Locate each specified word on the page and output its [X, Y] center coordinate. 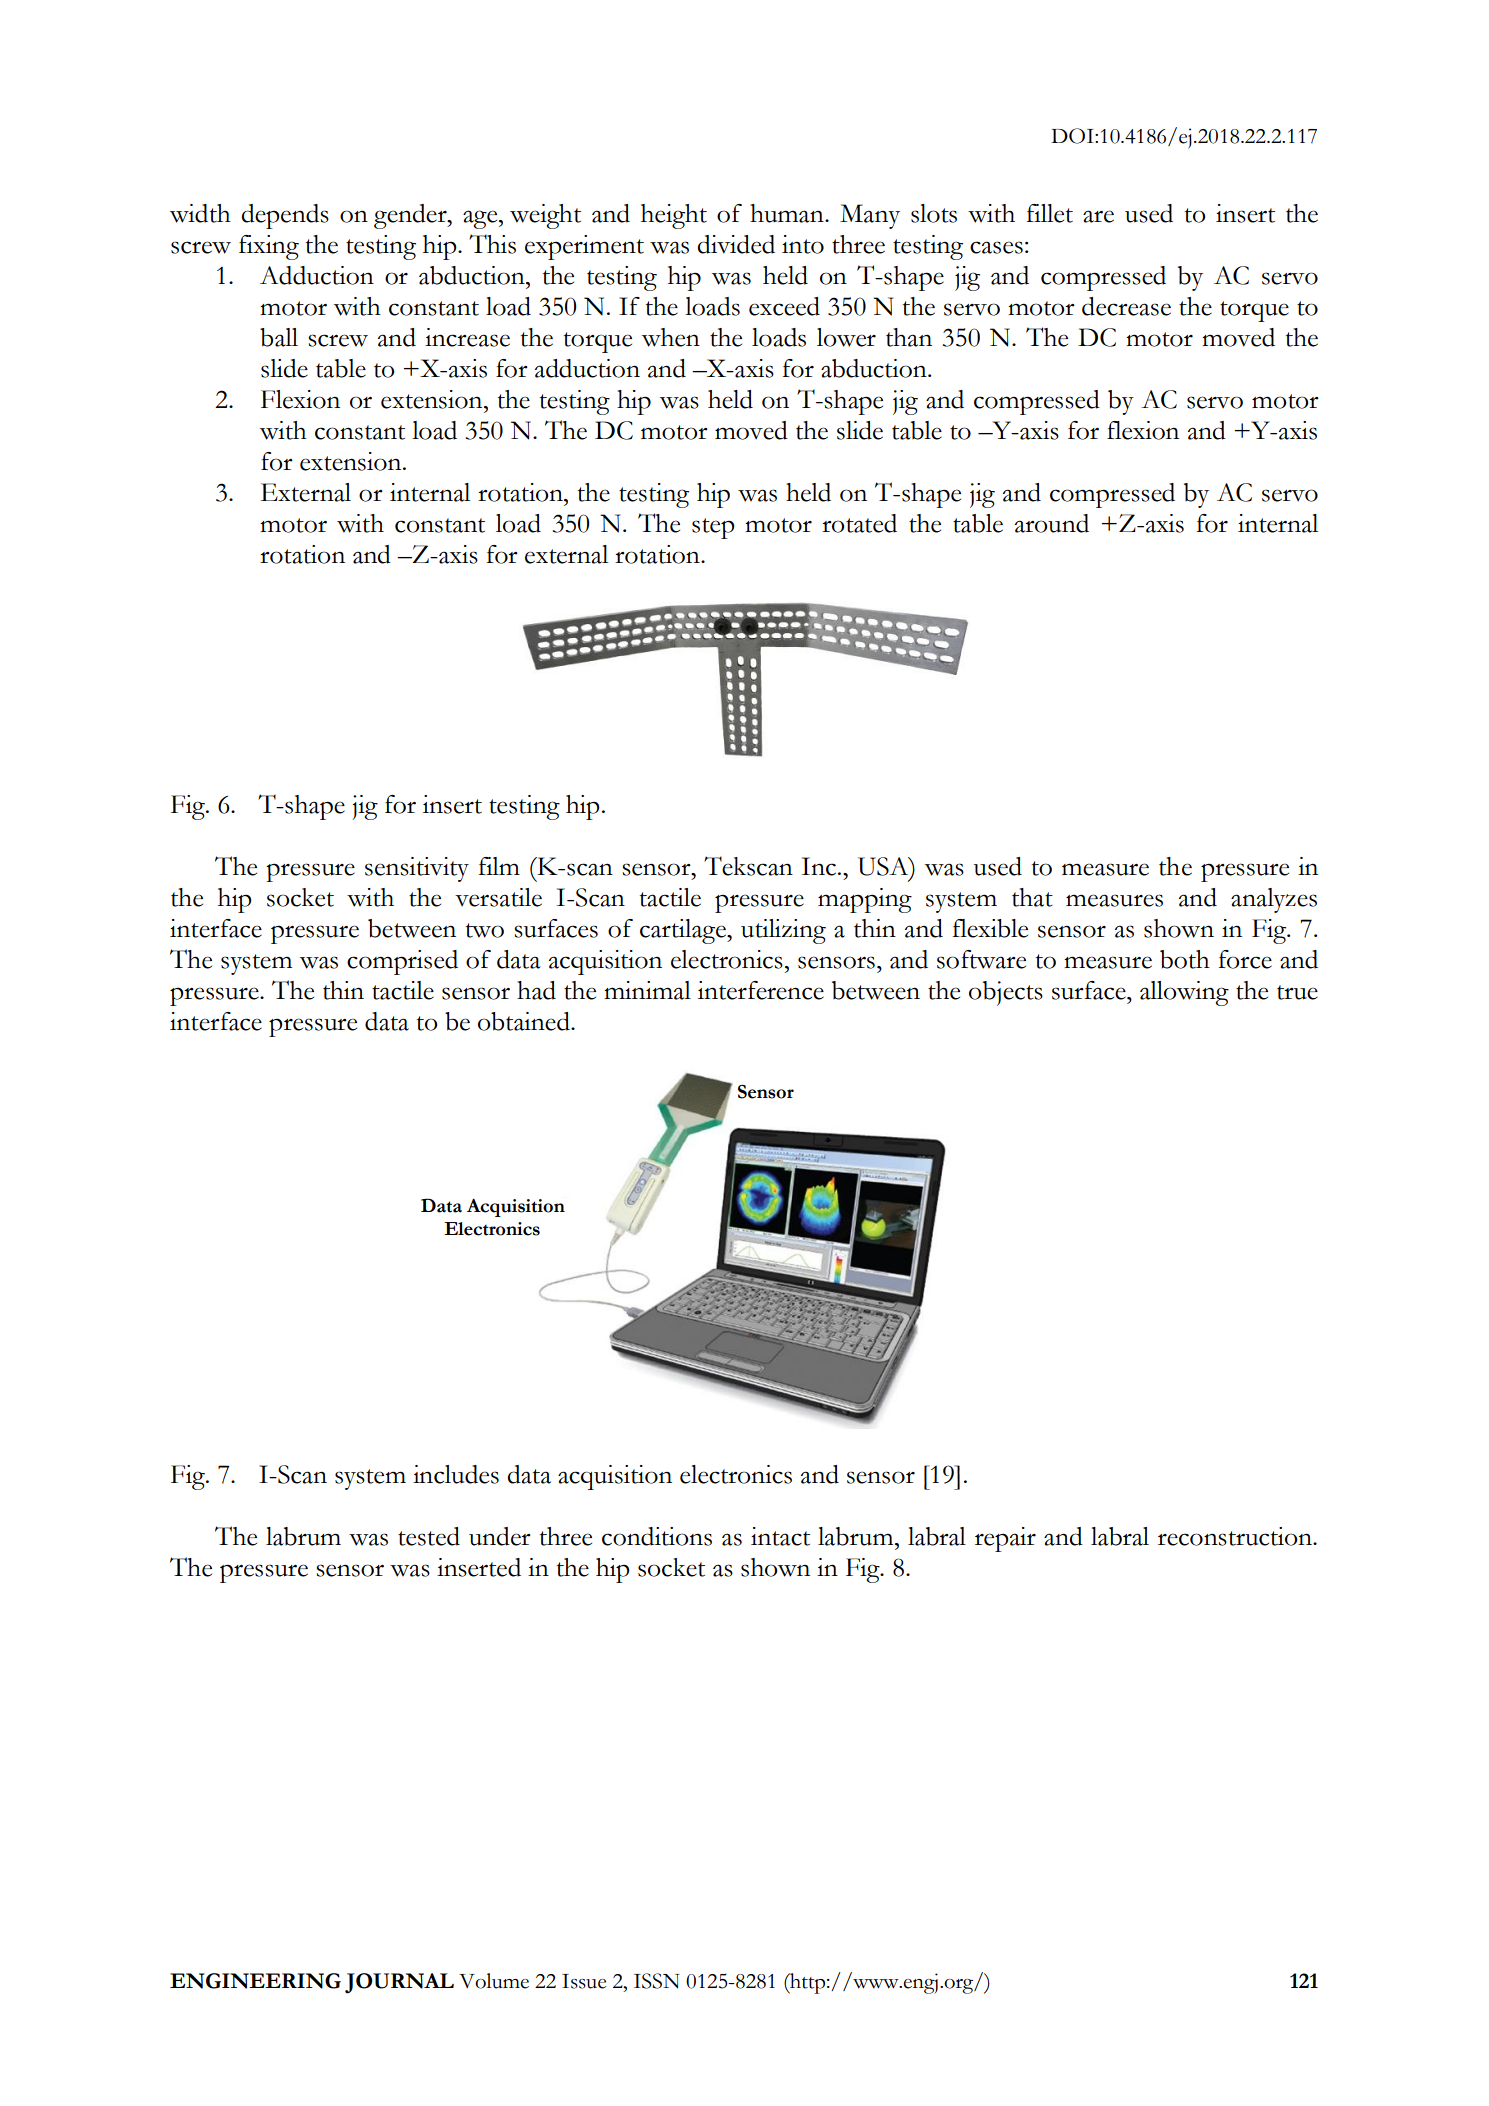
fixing [269, 247]
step [713, 528]
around [1052, 523]
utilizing [783, 931]
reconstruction [1236, 1536]
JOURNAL [399, 1983]
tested [429, 1536]
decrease [1126, 306]
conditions [657, 1536]
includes [456, 1474]
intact [780, 1536]
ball [279, 337]
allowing [1184, 993]
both [1185, 959]
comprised [402, 962]
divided [736, 244]
